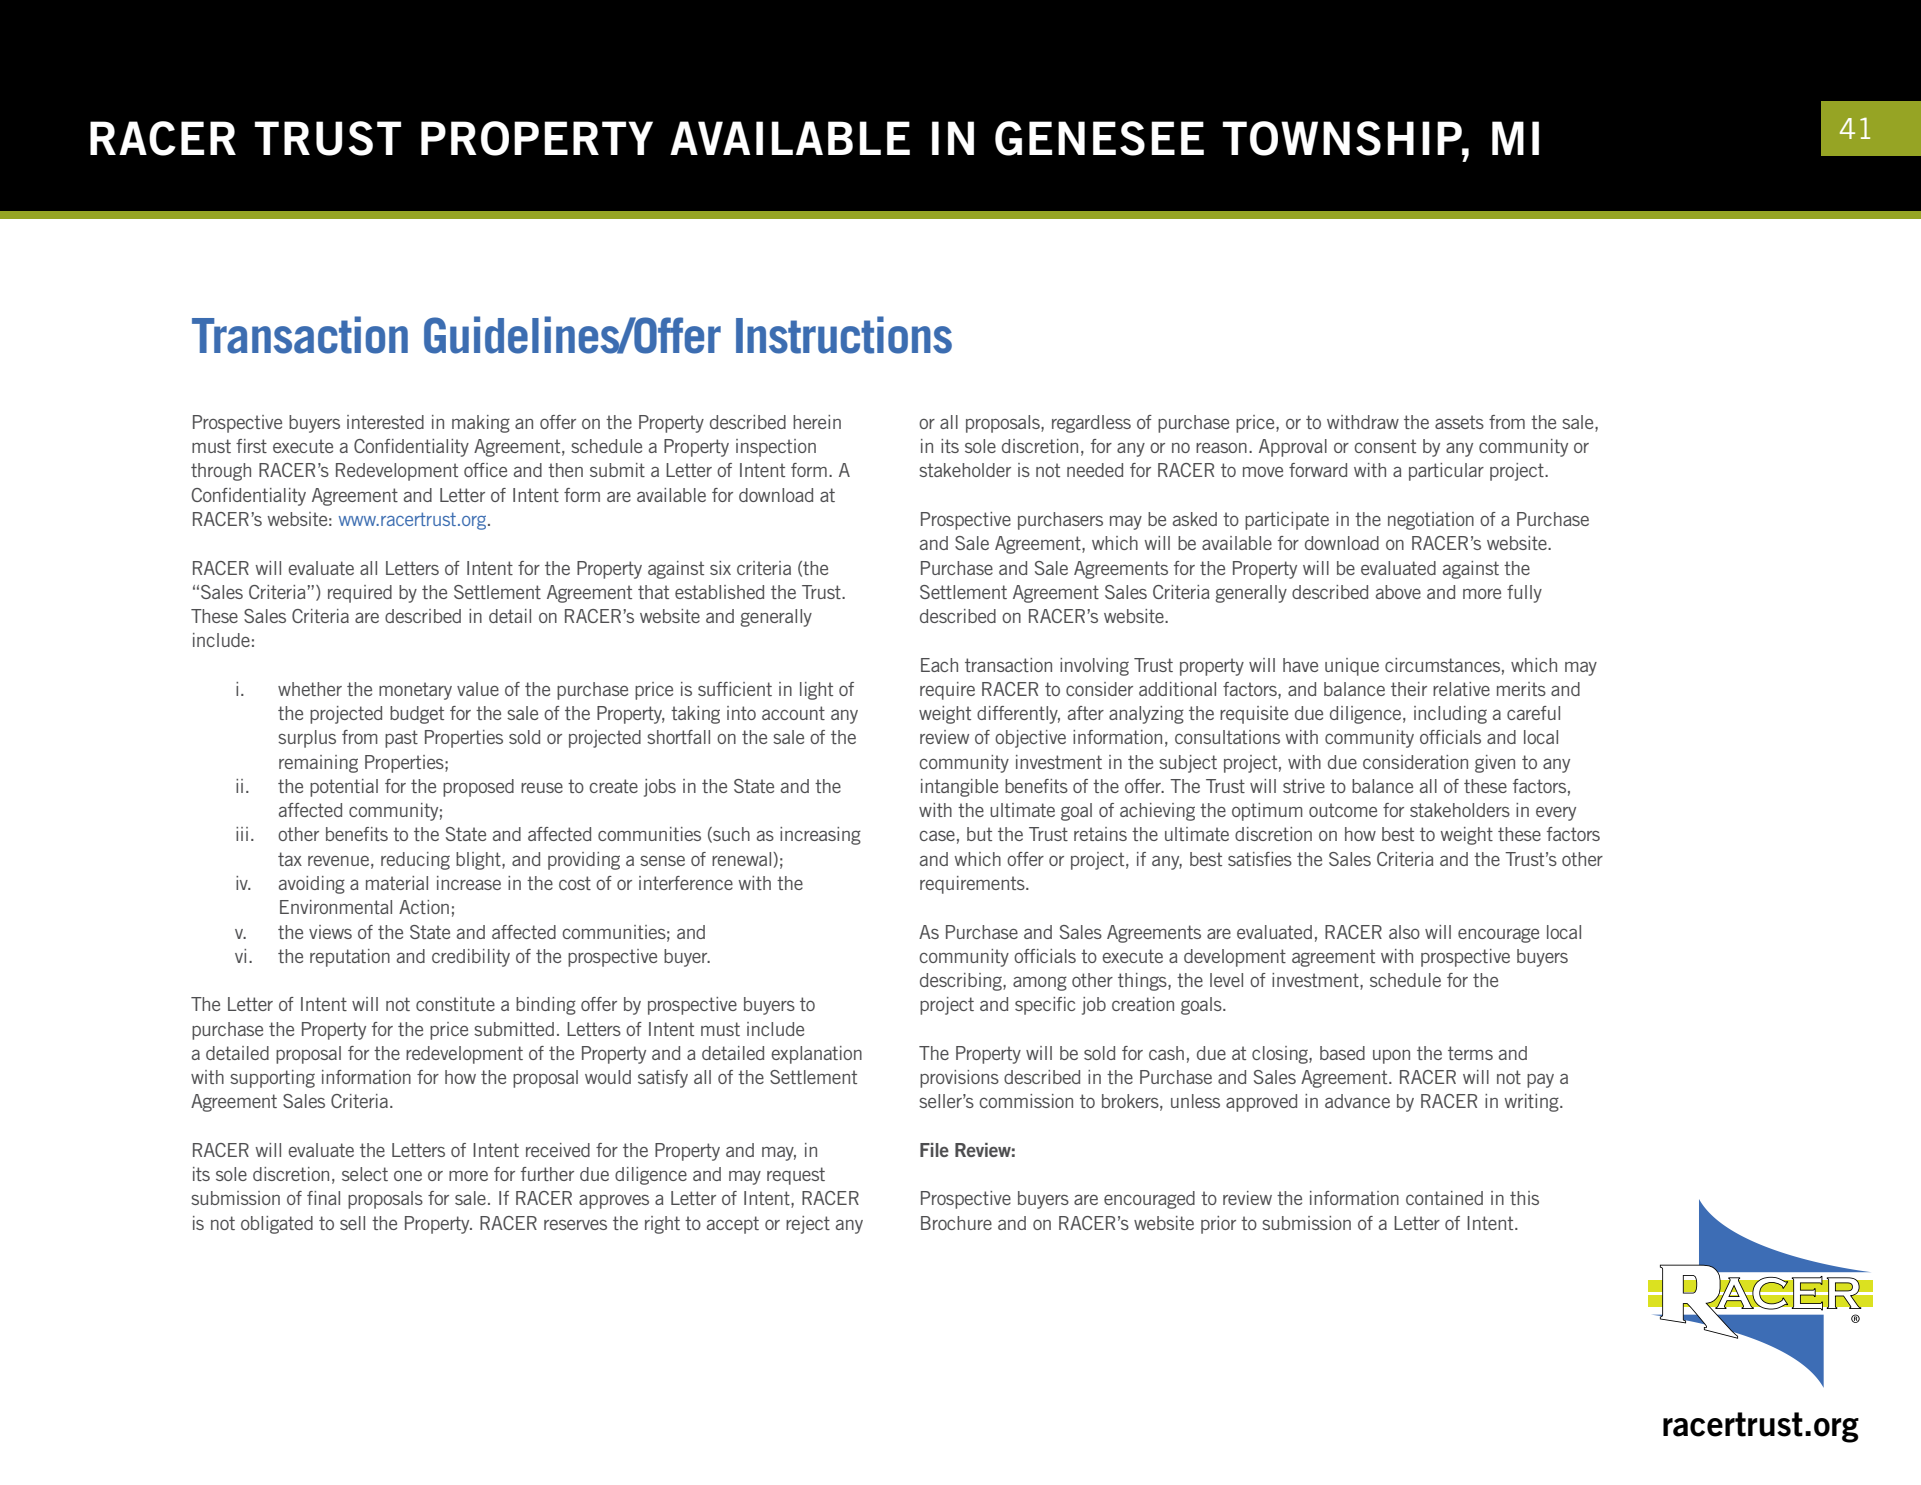  I want to click on final, so click(323, 1198).
